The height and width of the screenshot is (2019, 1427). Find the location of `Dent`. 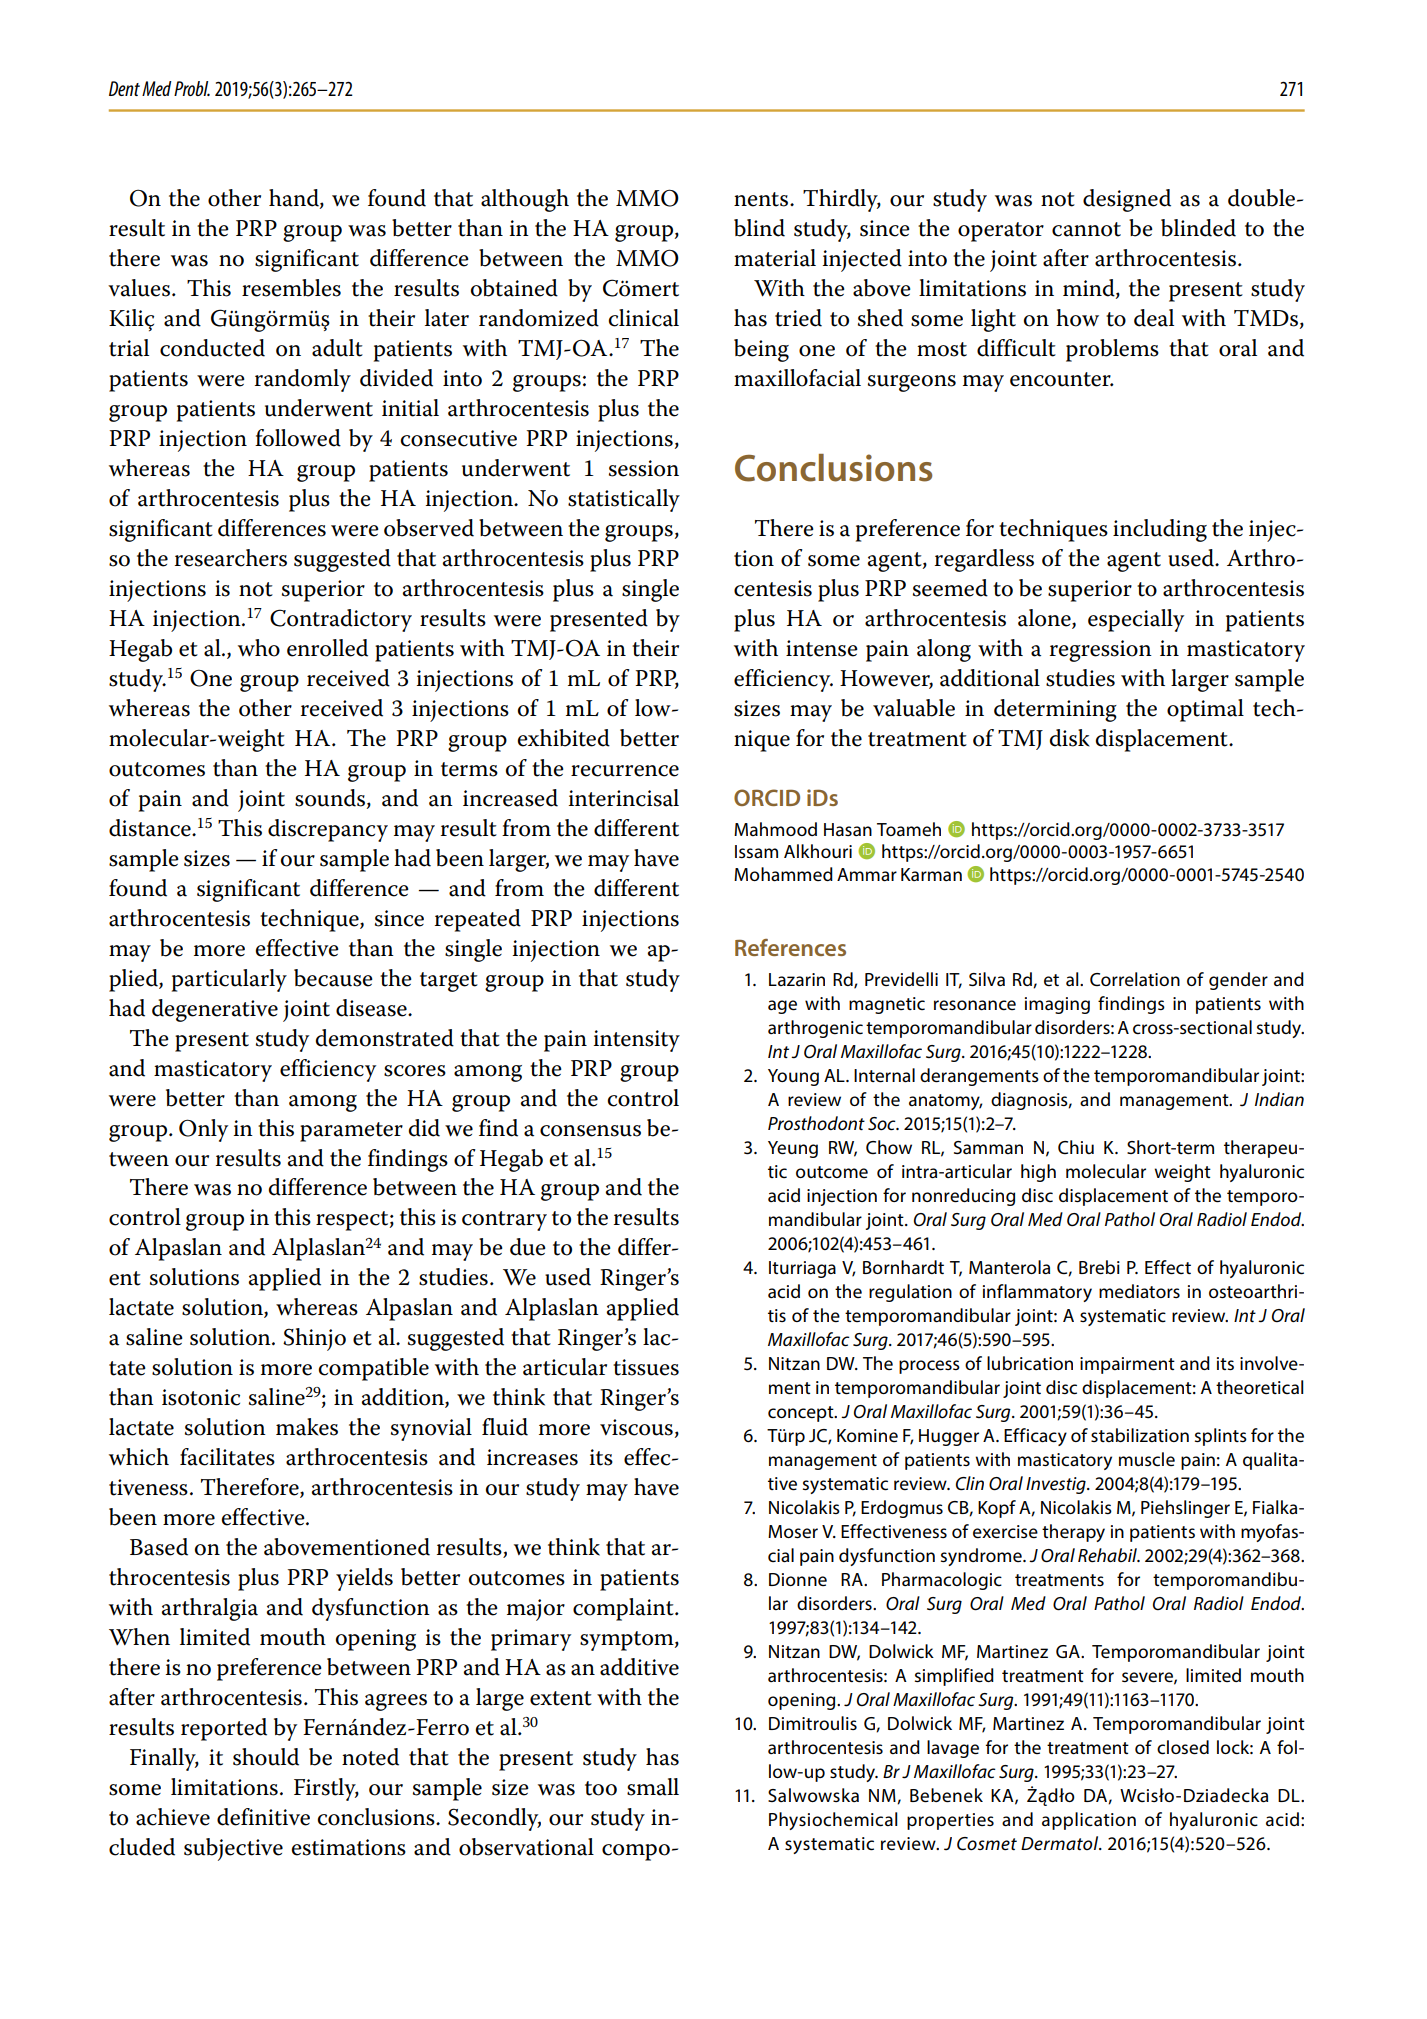

Dent is located at coordinates (124, 88).
